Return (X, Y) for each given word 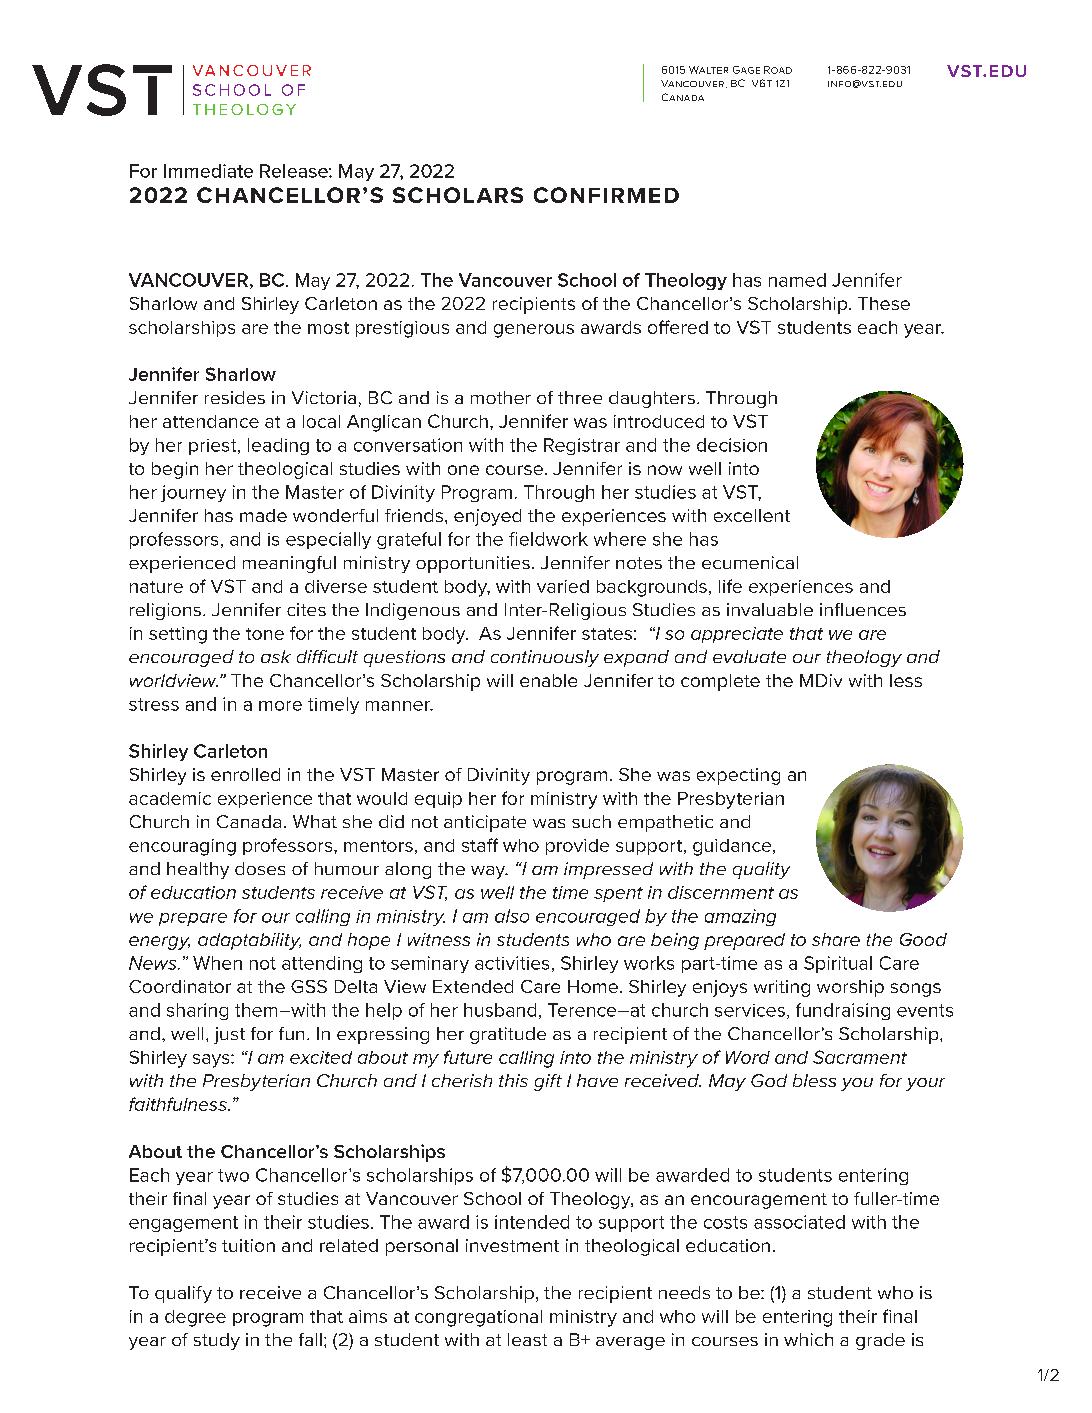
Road (778, 70)
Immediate (208, 171)
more (280, 706)
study (217, 1341)
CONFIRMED (606, 195)
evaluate (749, 656)
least (527, 1339)
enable (548, 680)
